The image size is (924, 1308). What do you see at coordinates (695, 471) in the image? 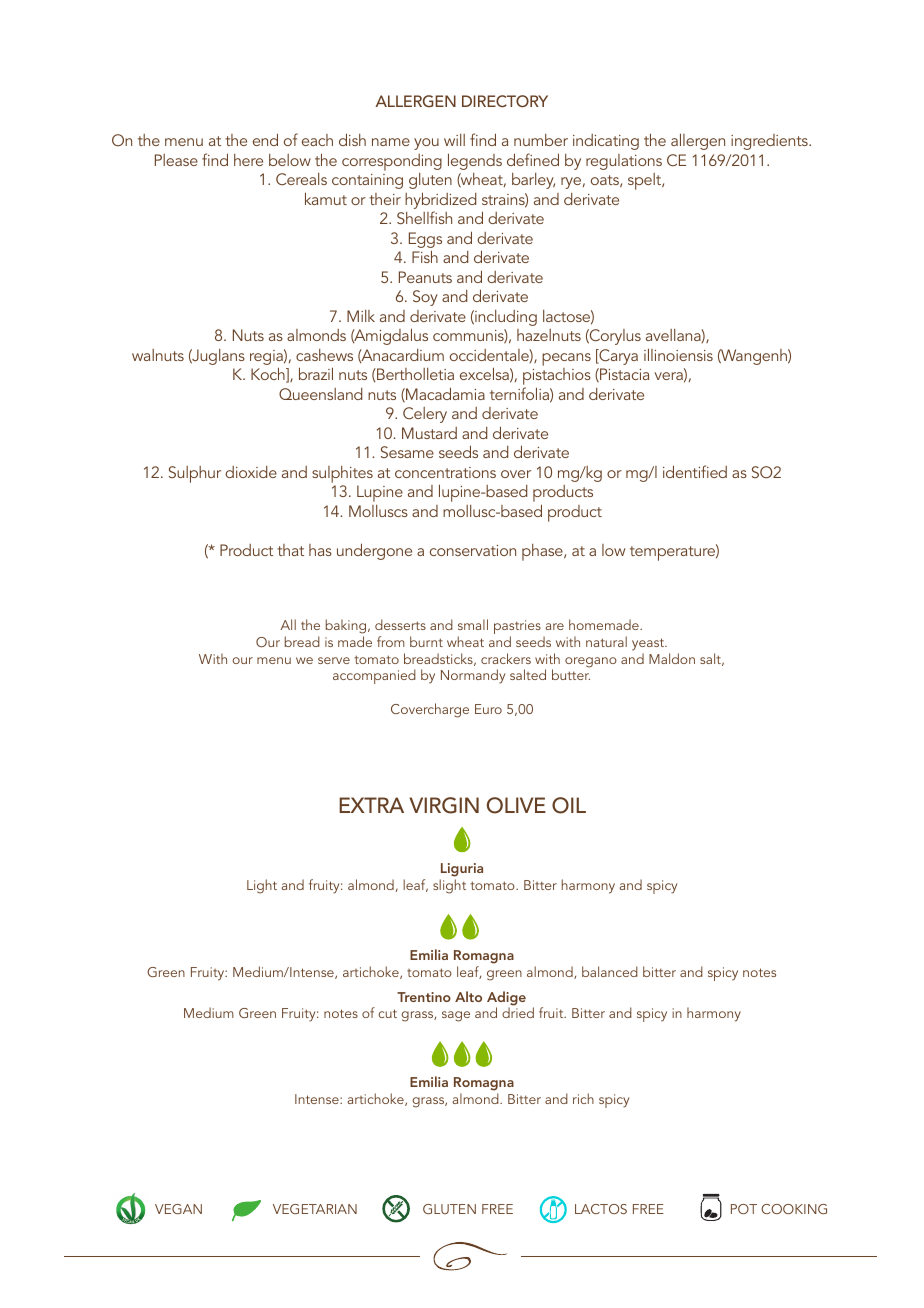
I see `identified` at bounding box center [695, 471].
